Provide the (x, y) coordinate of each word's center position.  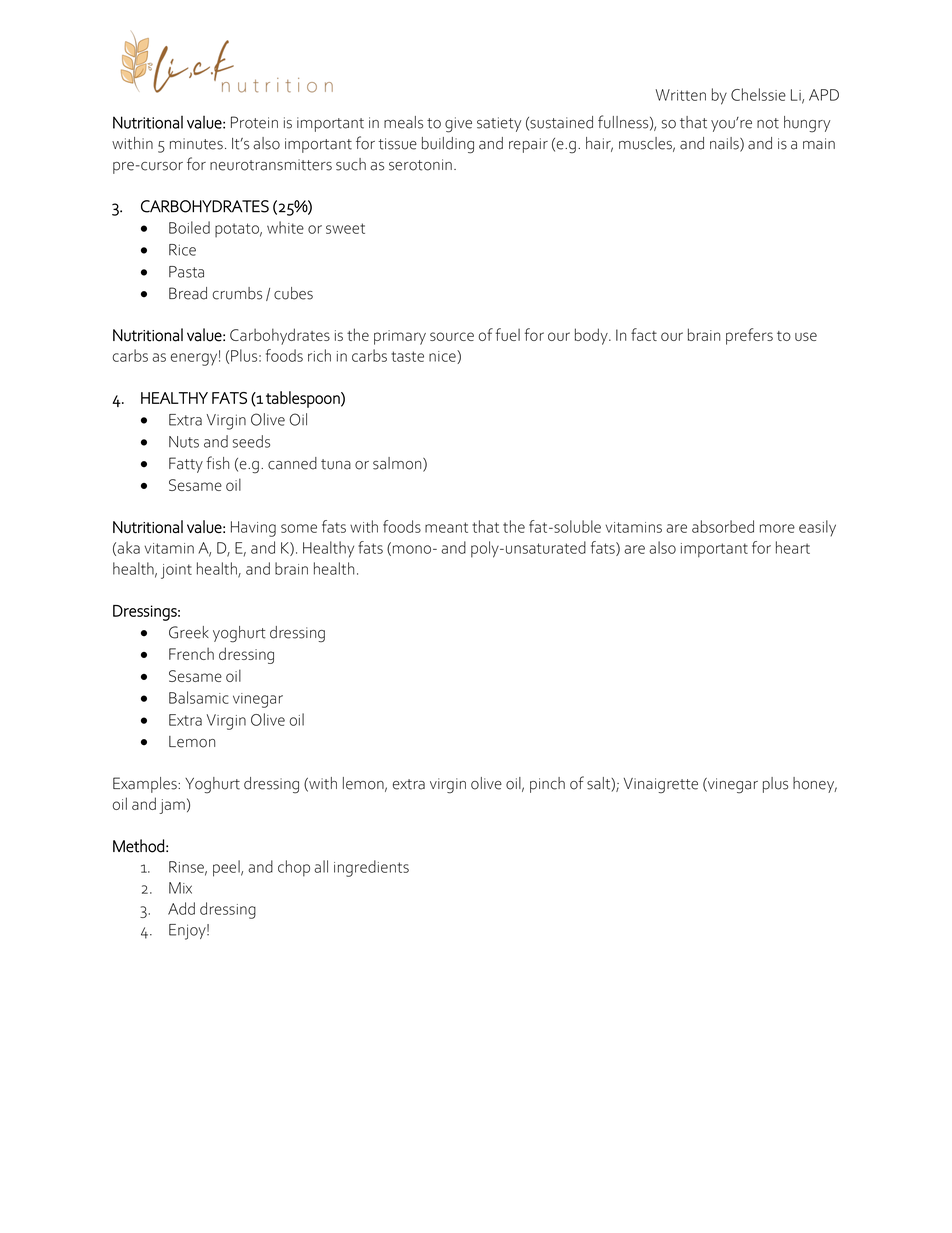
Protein (254, 122)
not (768, 123)
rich (319, 355)
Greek (189, 632)
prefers (749, 336)
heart (793, 547)
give (458, 125)
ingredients (371, 868)
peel (227, 868)
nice (443, 357)
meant (446, 527)
